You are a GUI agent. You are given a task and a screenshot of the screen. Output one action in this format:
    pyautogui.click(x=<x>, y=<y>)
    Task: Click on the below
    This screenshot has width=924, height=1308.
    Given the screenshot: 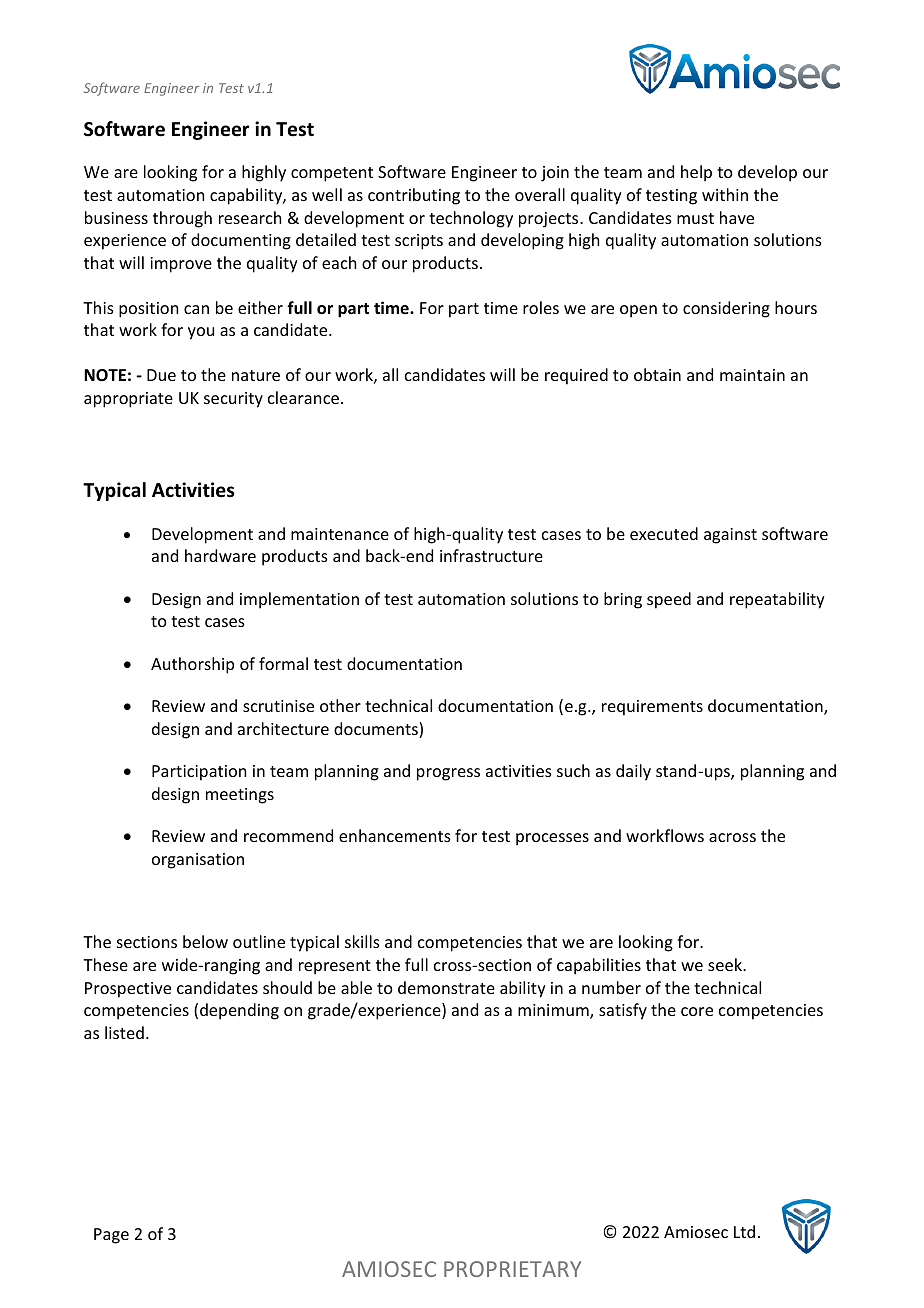 What is the action you would take?
    pyautogui.click(x=205, y=941)
